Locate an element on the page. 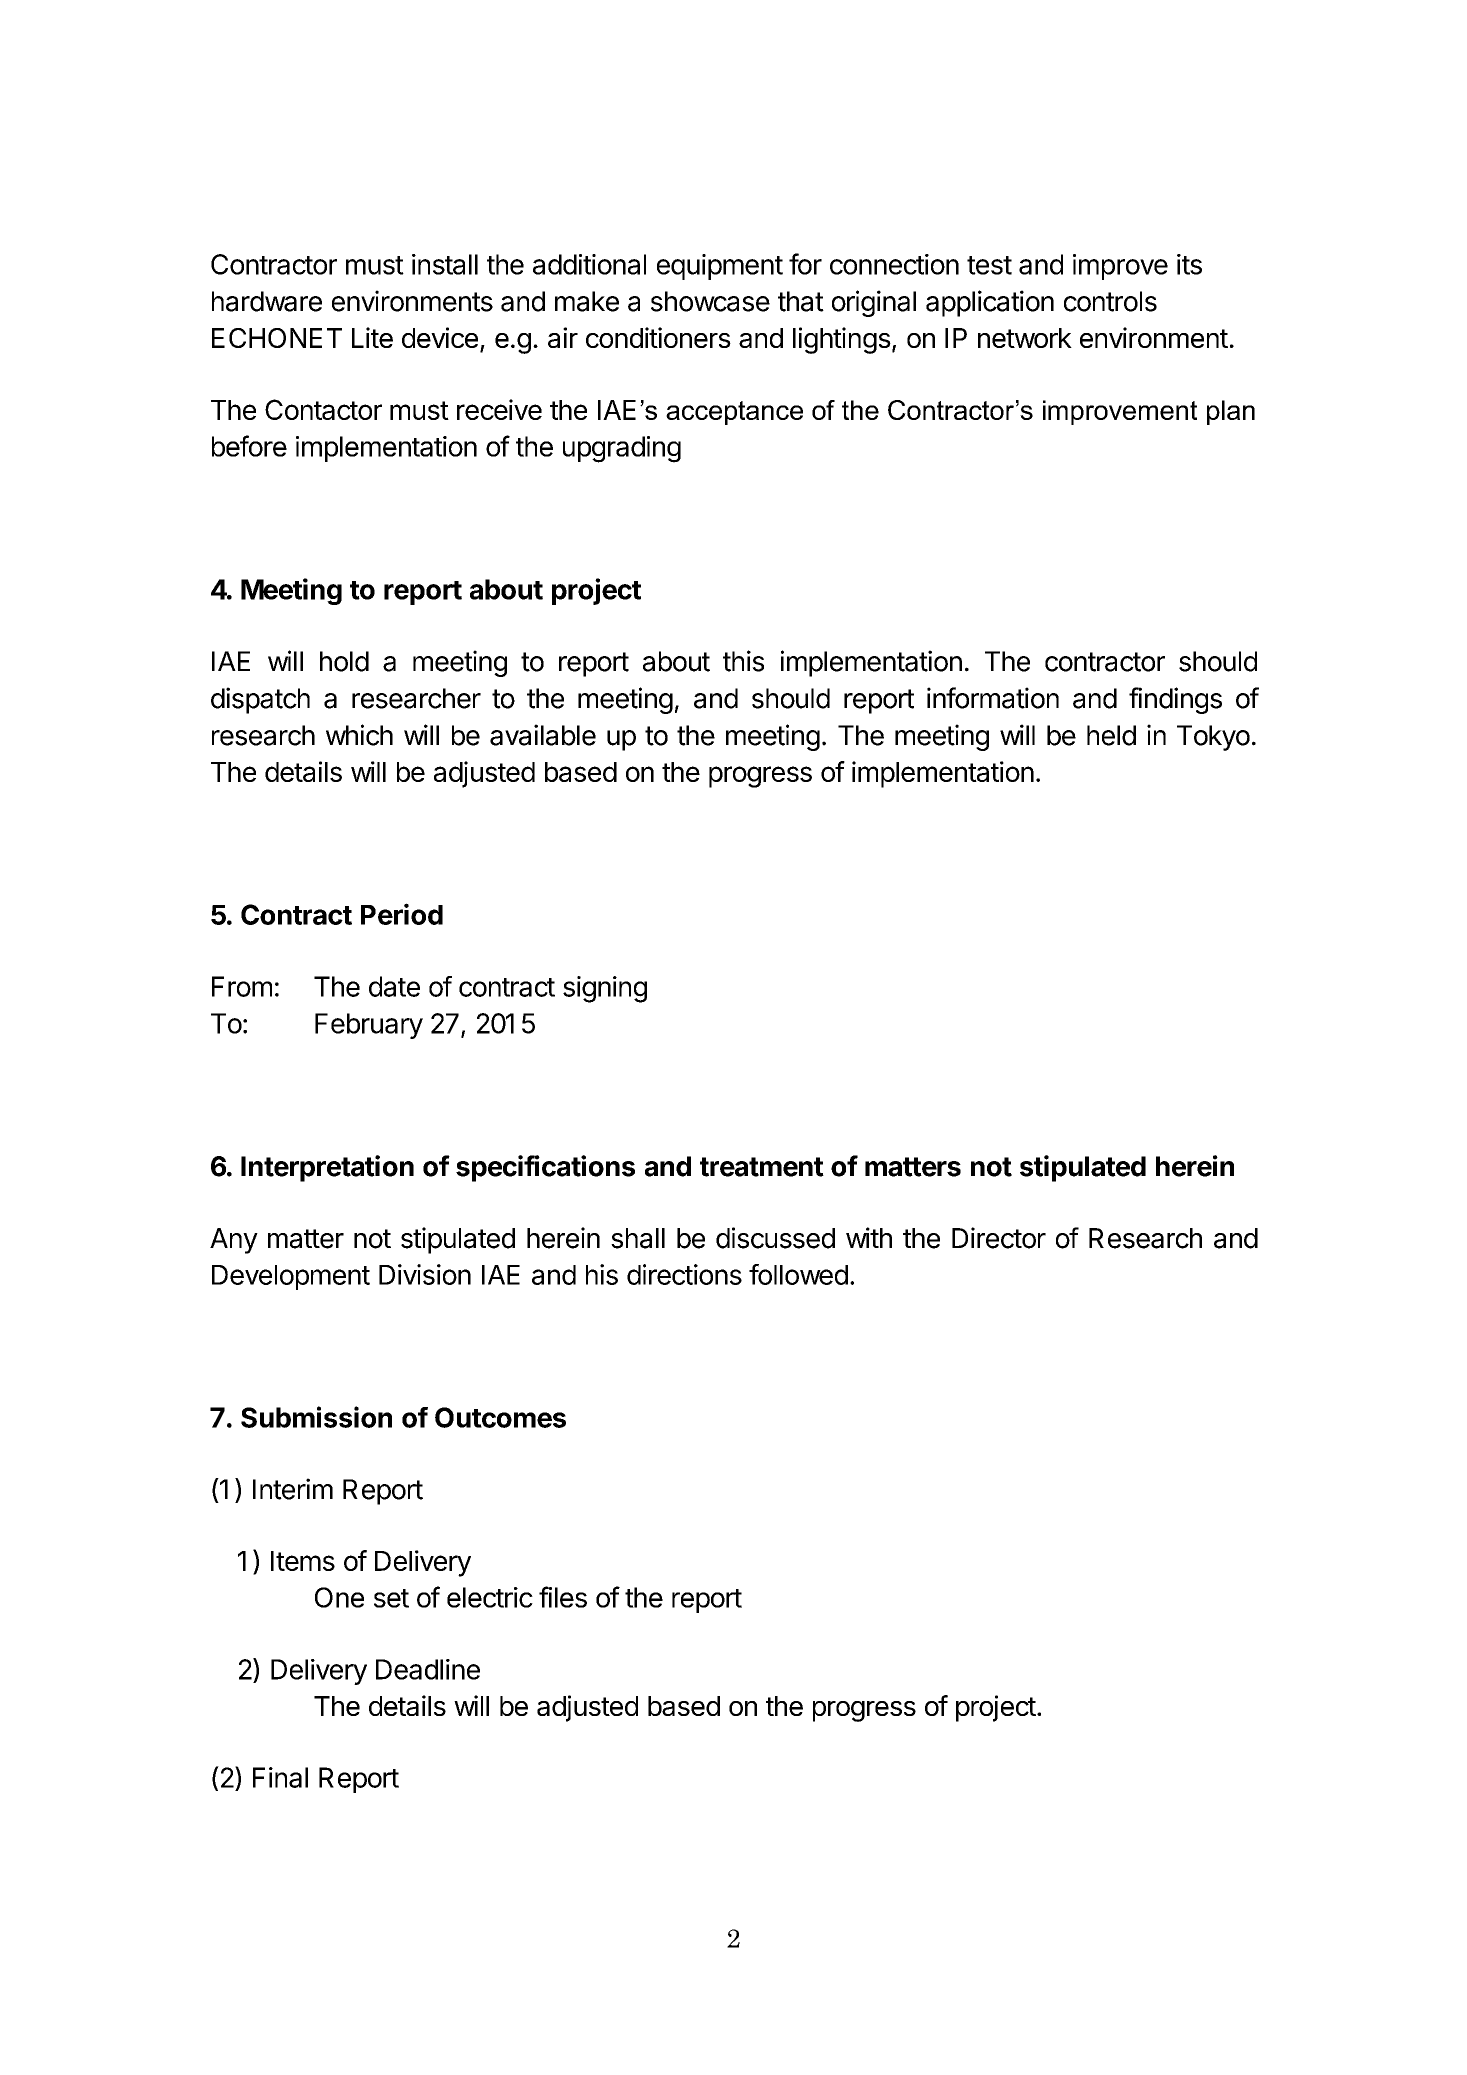 This document has height=2075, width=1467. with is located at coordinates (869, 1237).
